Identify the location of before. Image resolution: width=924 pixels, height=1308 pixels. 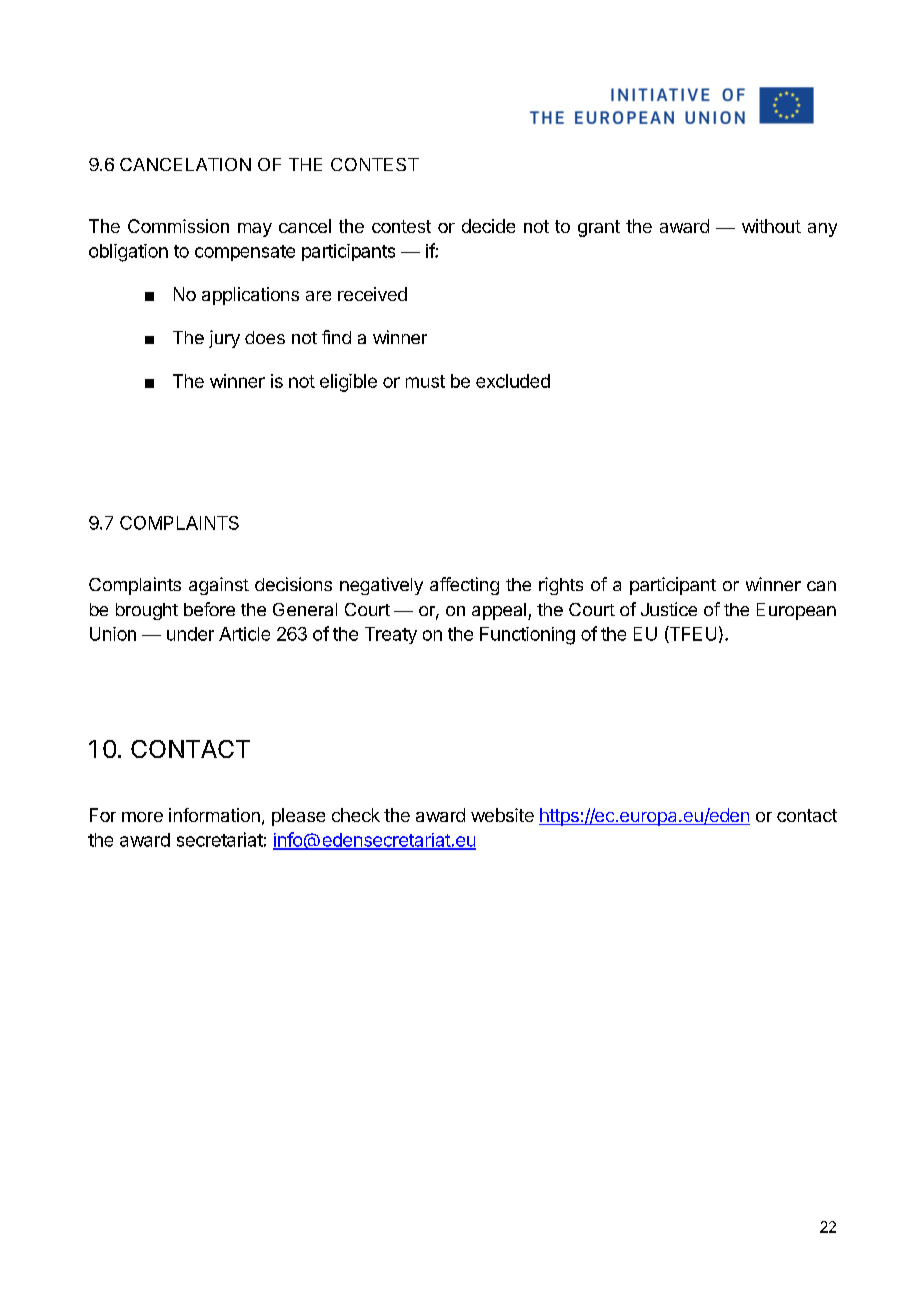
(209, 609).
